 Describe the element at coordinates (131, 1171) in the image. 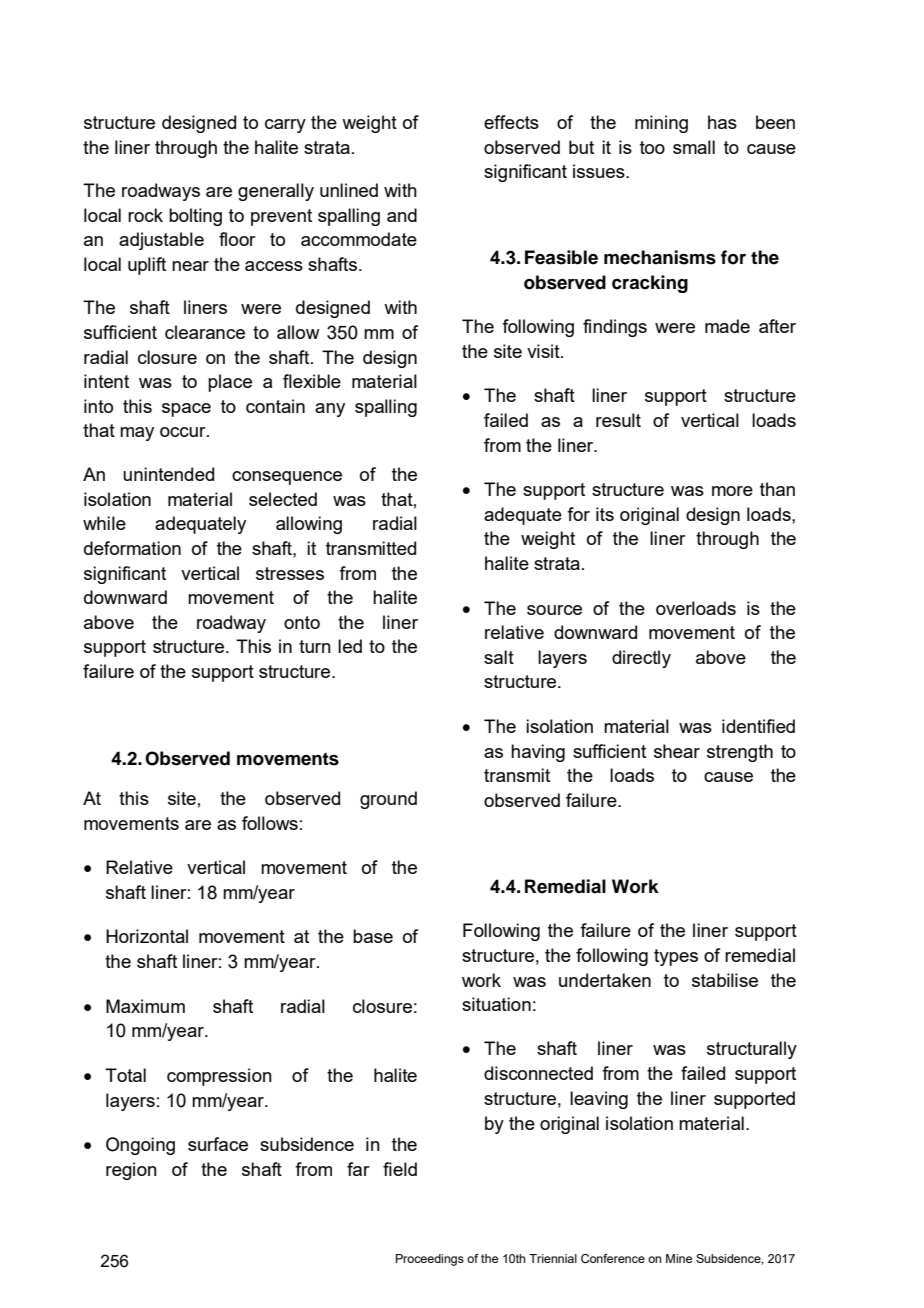

I see `region` at that location.
